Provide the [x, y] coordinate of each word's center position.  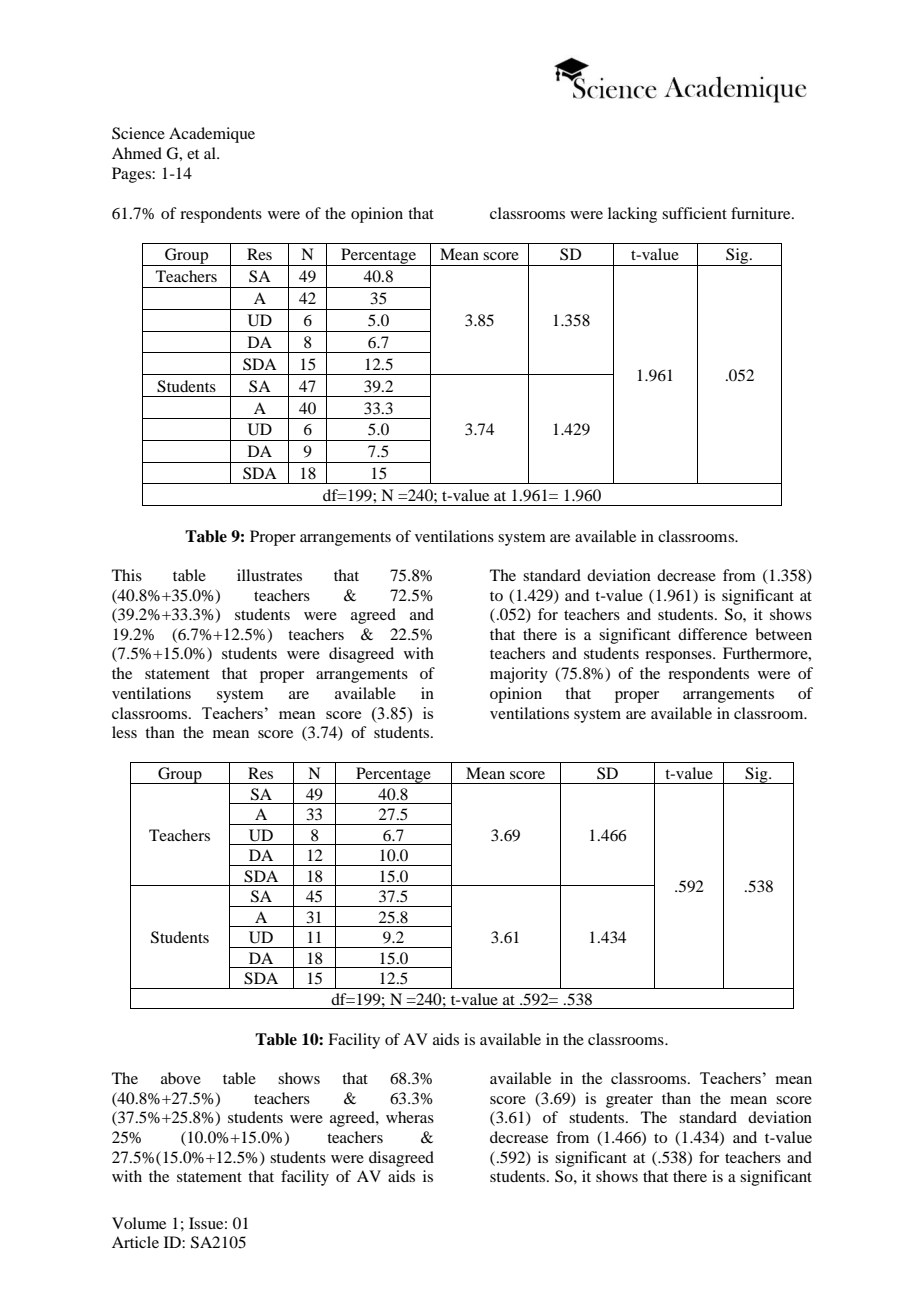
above [181, 1078]
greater [629, 1101]
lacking [632, 215]
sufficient [694, 213]
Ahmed [137, 153]
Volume [139, 1223]
